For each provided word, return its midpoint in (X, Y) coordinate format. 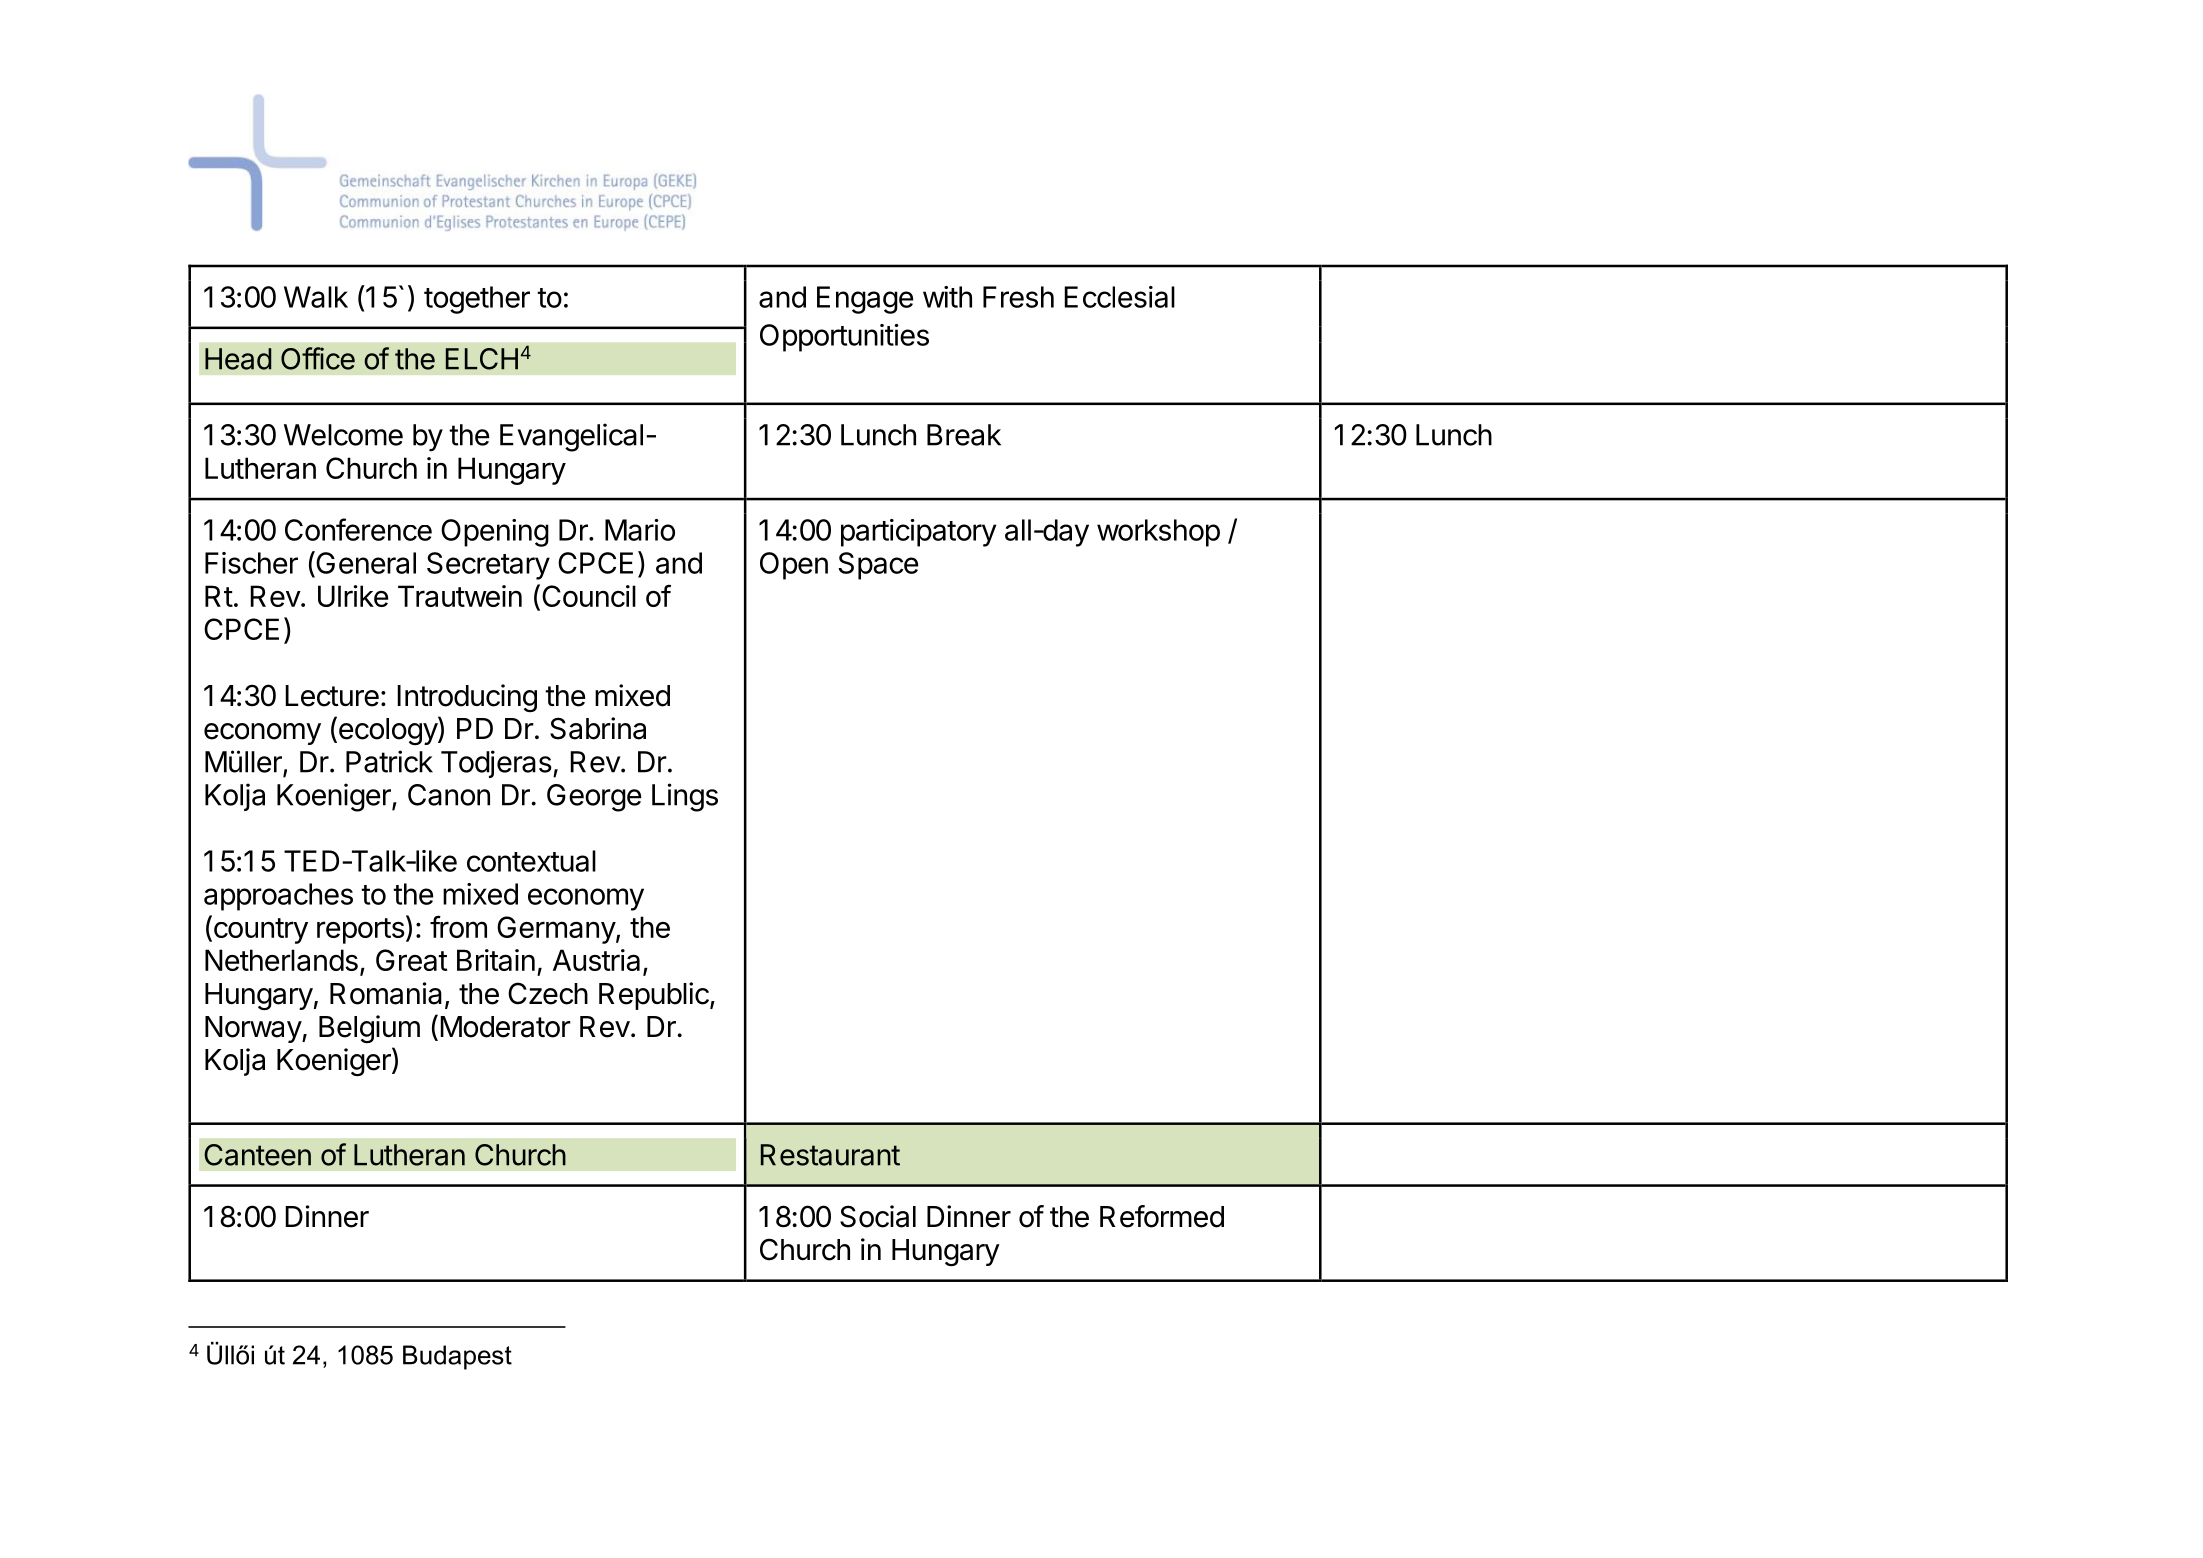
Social (878, 1216)
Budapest (457, 1357)
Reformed (1162, 1216)
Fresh (1018, 297)
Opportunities (844, 338)
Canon (449, 795)
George (594, 798)
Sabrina (598, 728)
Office (318, 358)
